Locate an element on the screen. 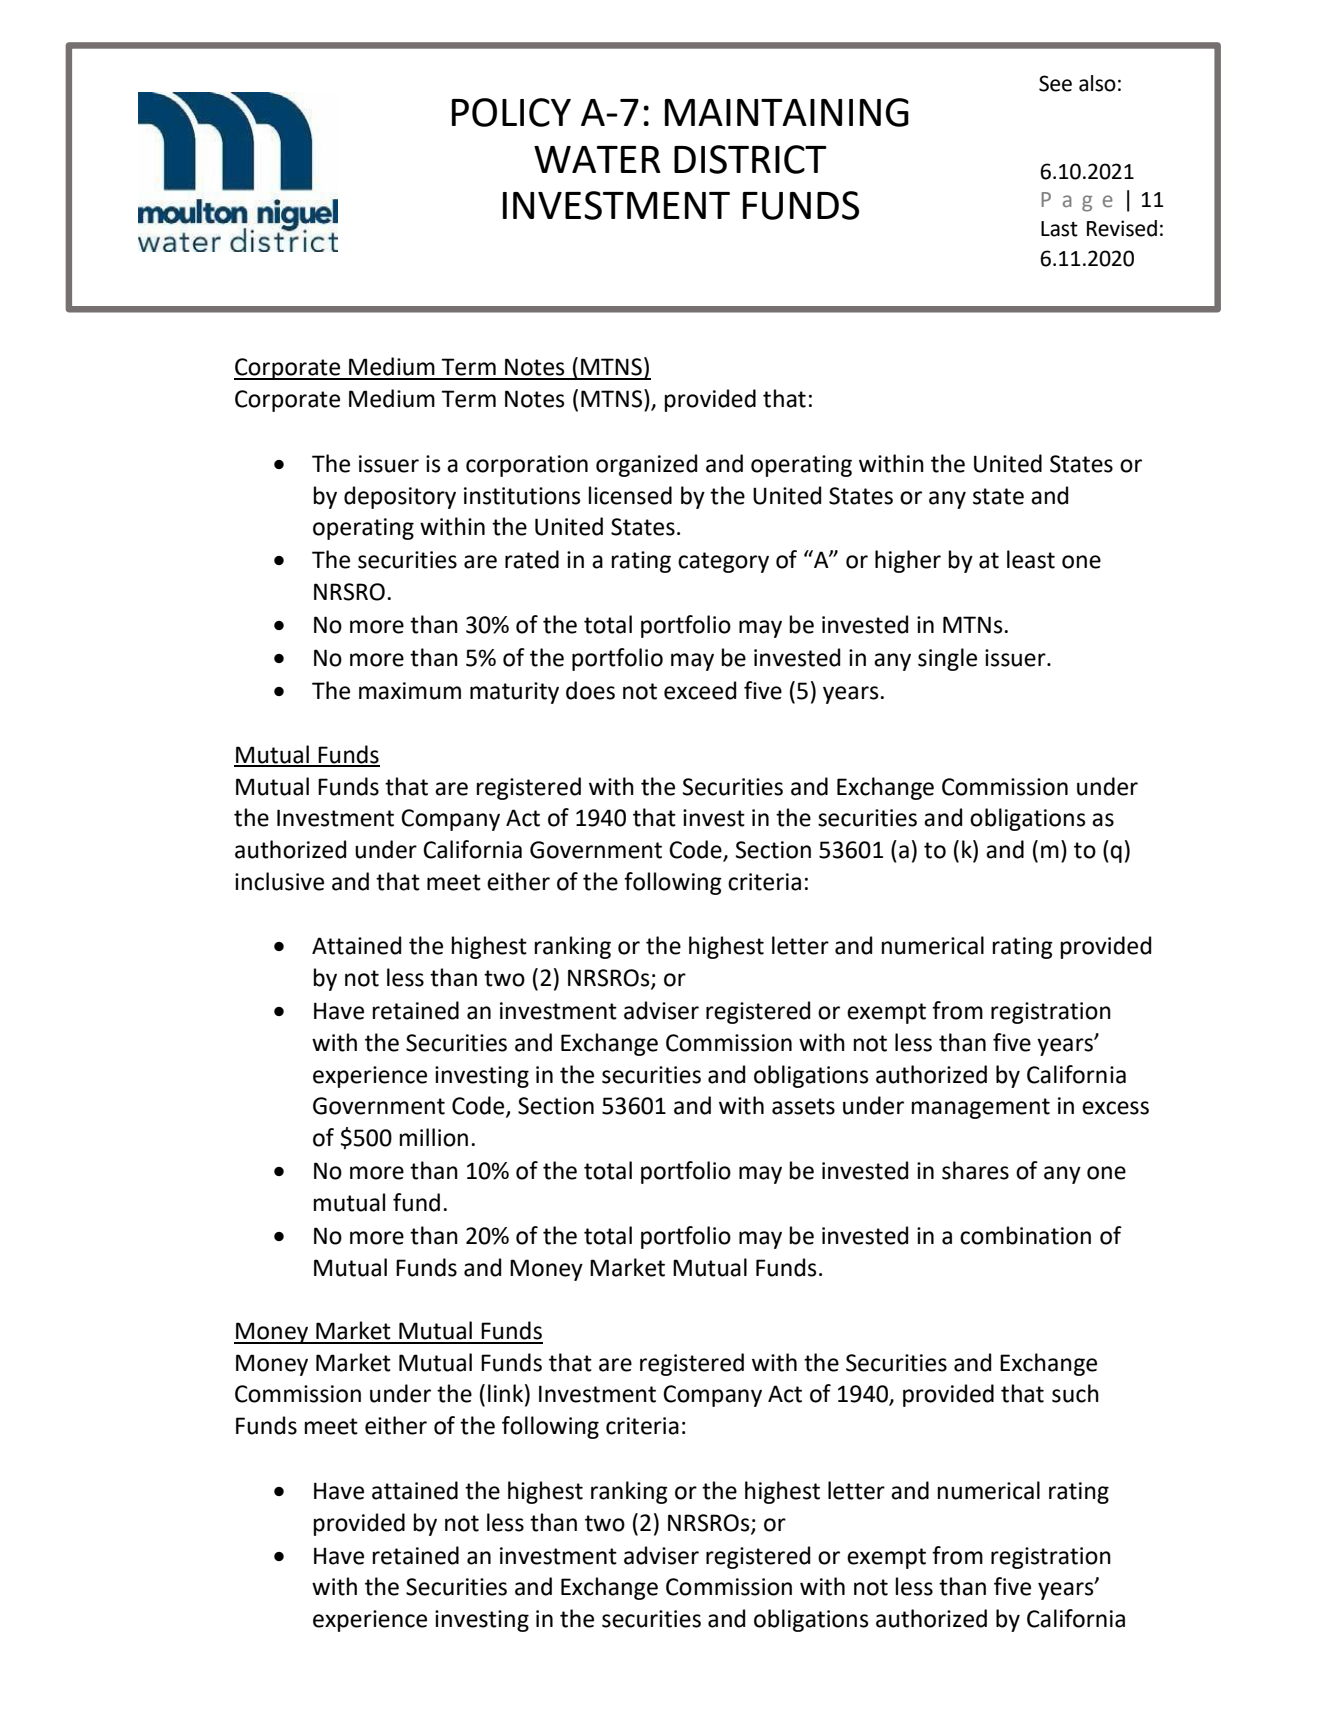  assets is located at coordinates (803, 1106).
